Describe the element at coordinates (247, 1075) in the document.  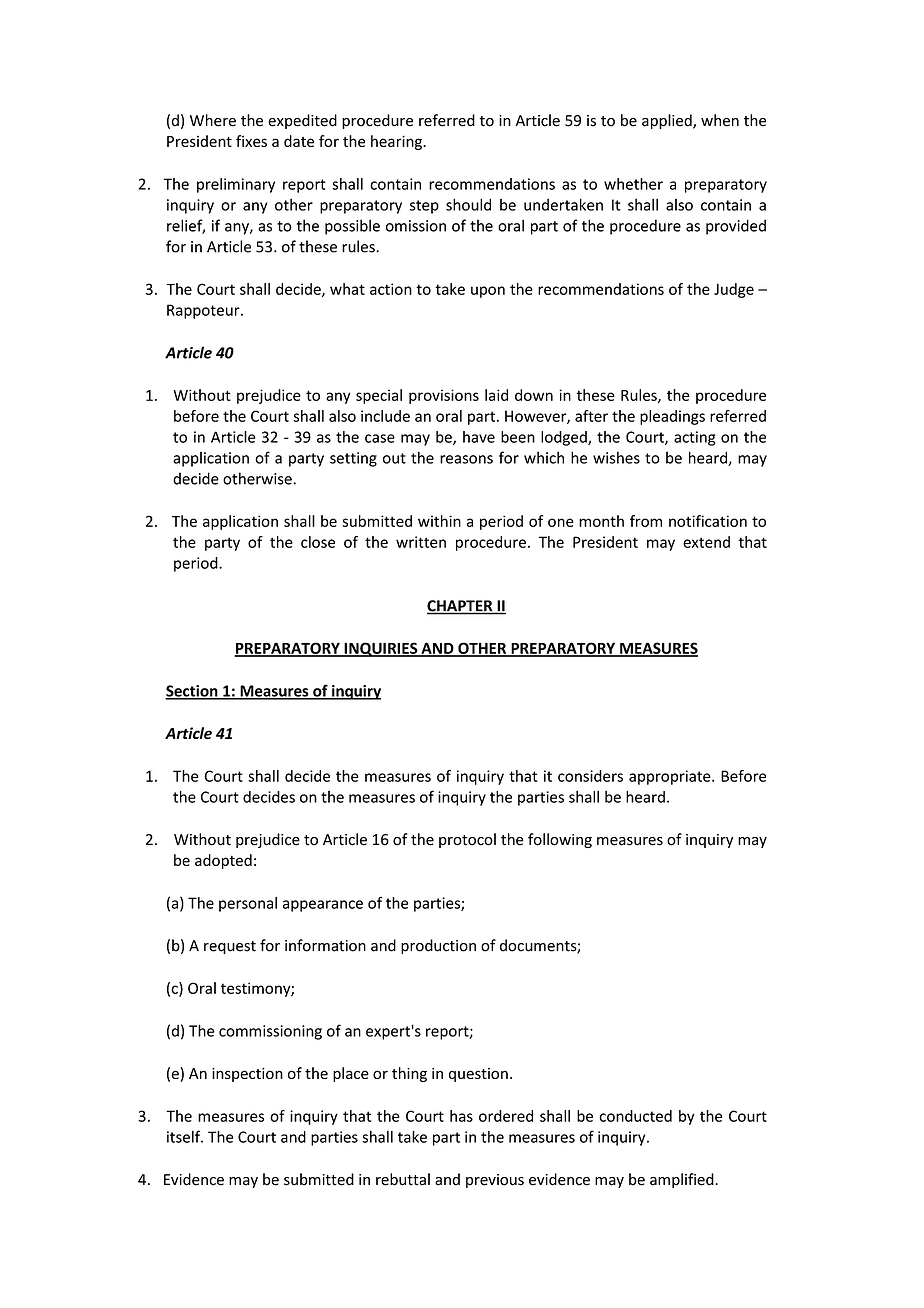
I see `inspection` at that location.
